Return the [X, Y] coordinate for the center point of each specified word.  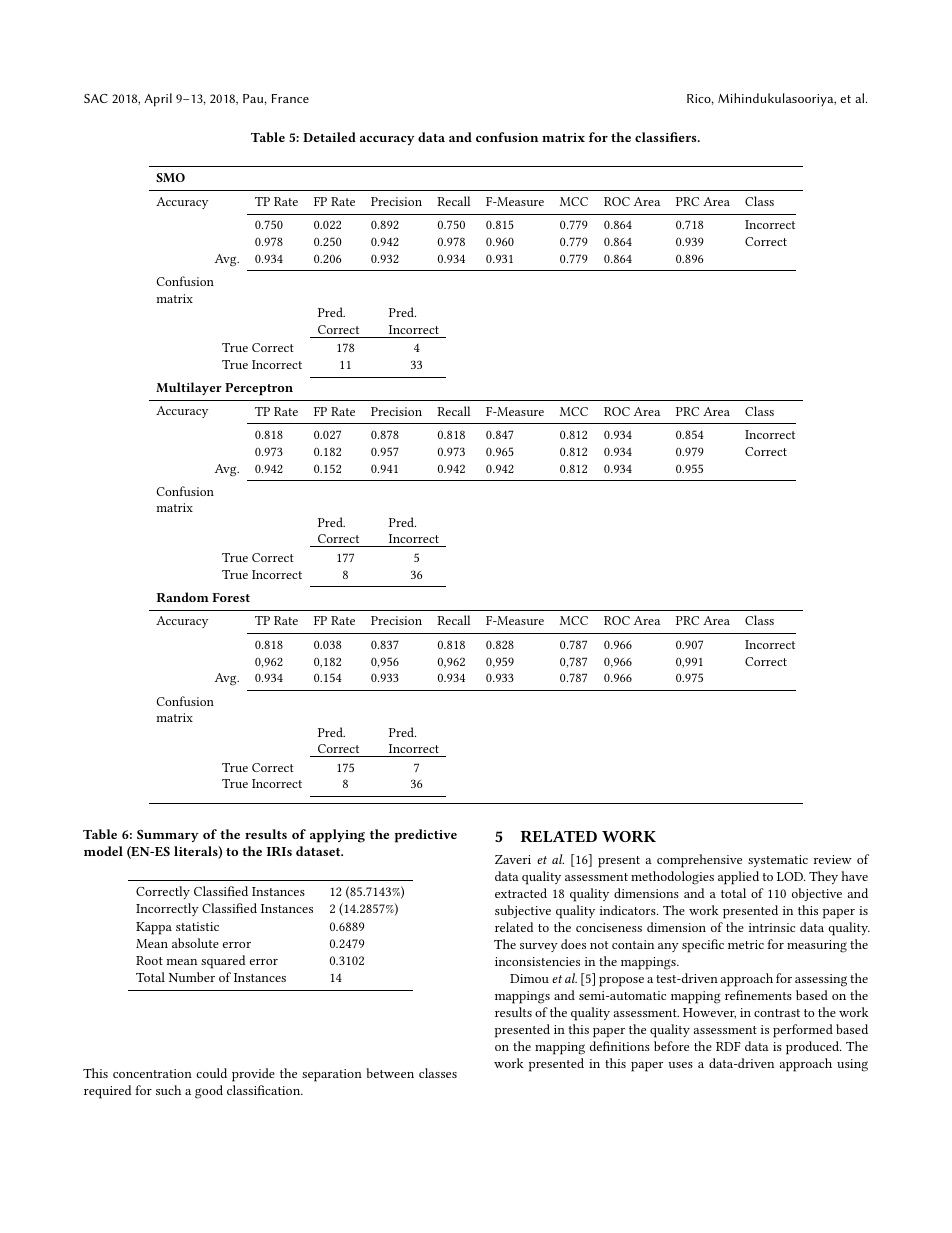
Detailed [329, 137]
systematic [778, 861]
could [212, 1073]
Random [183, 597]
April [158, 100]
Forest [231, 597]
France [290, 98]
